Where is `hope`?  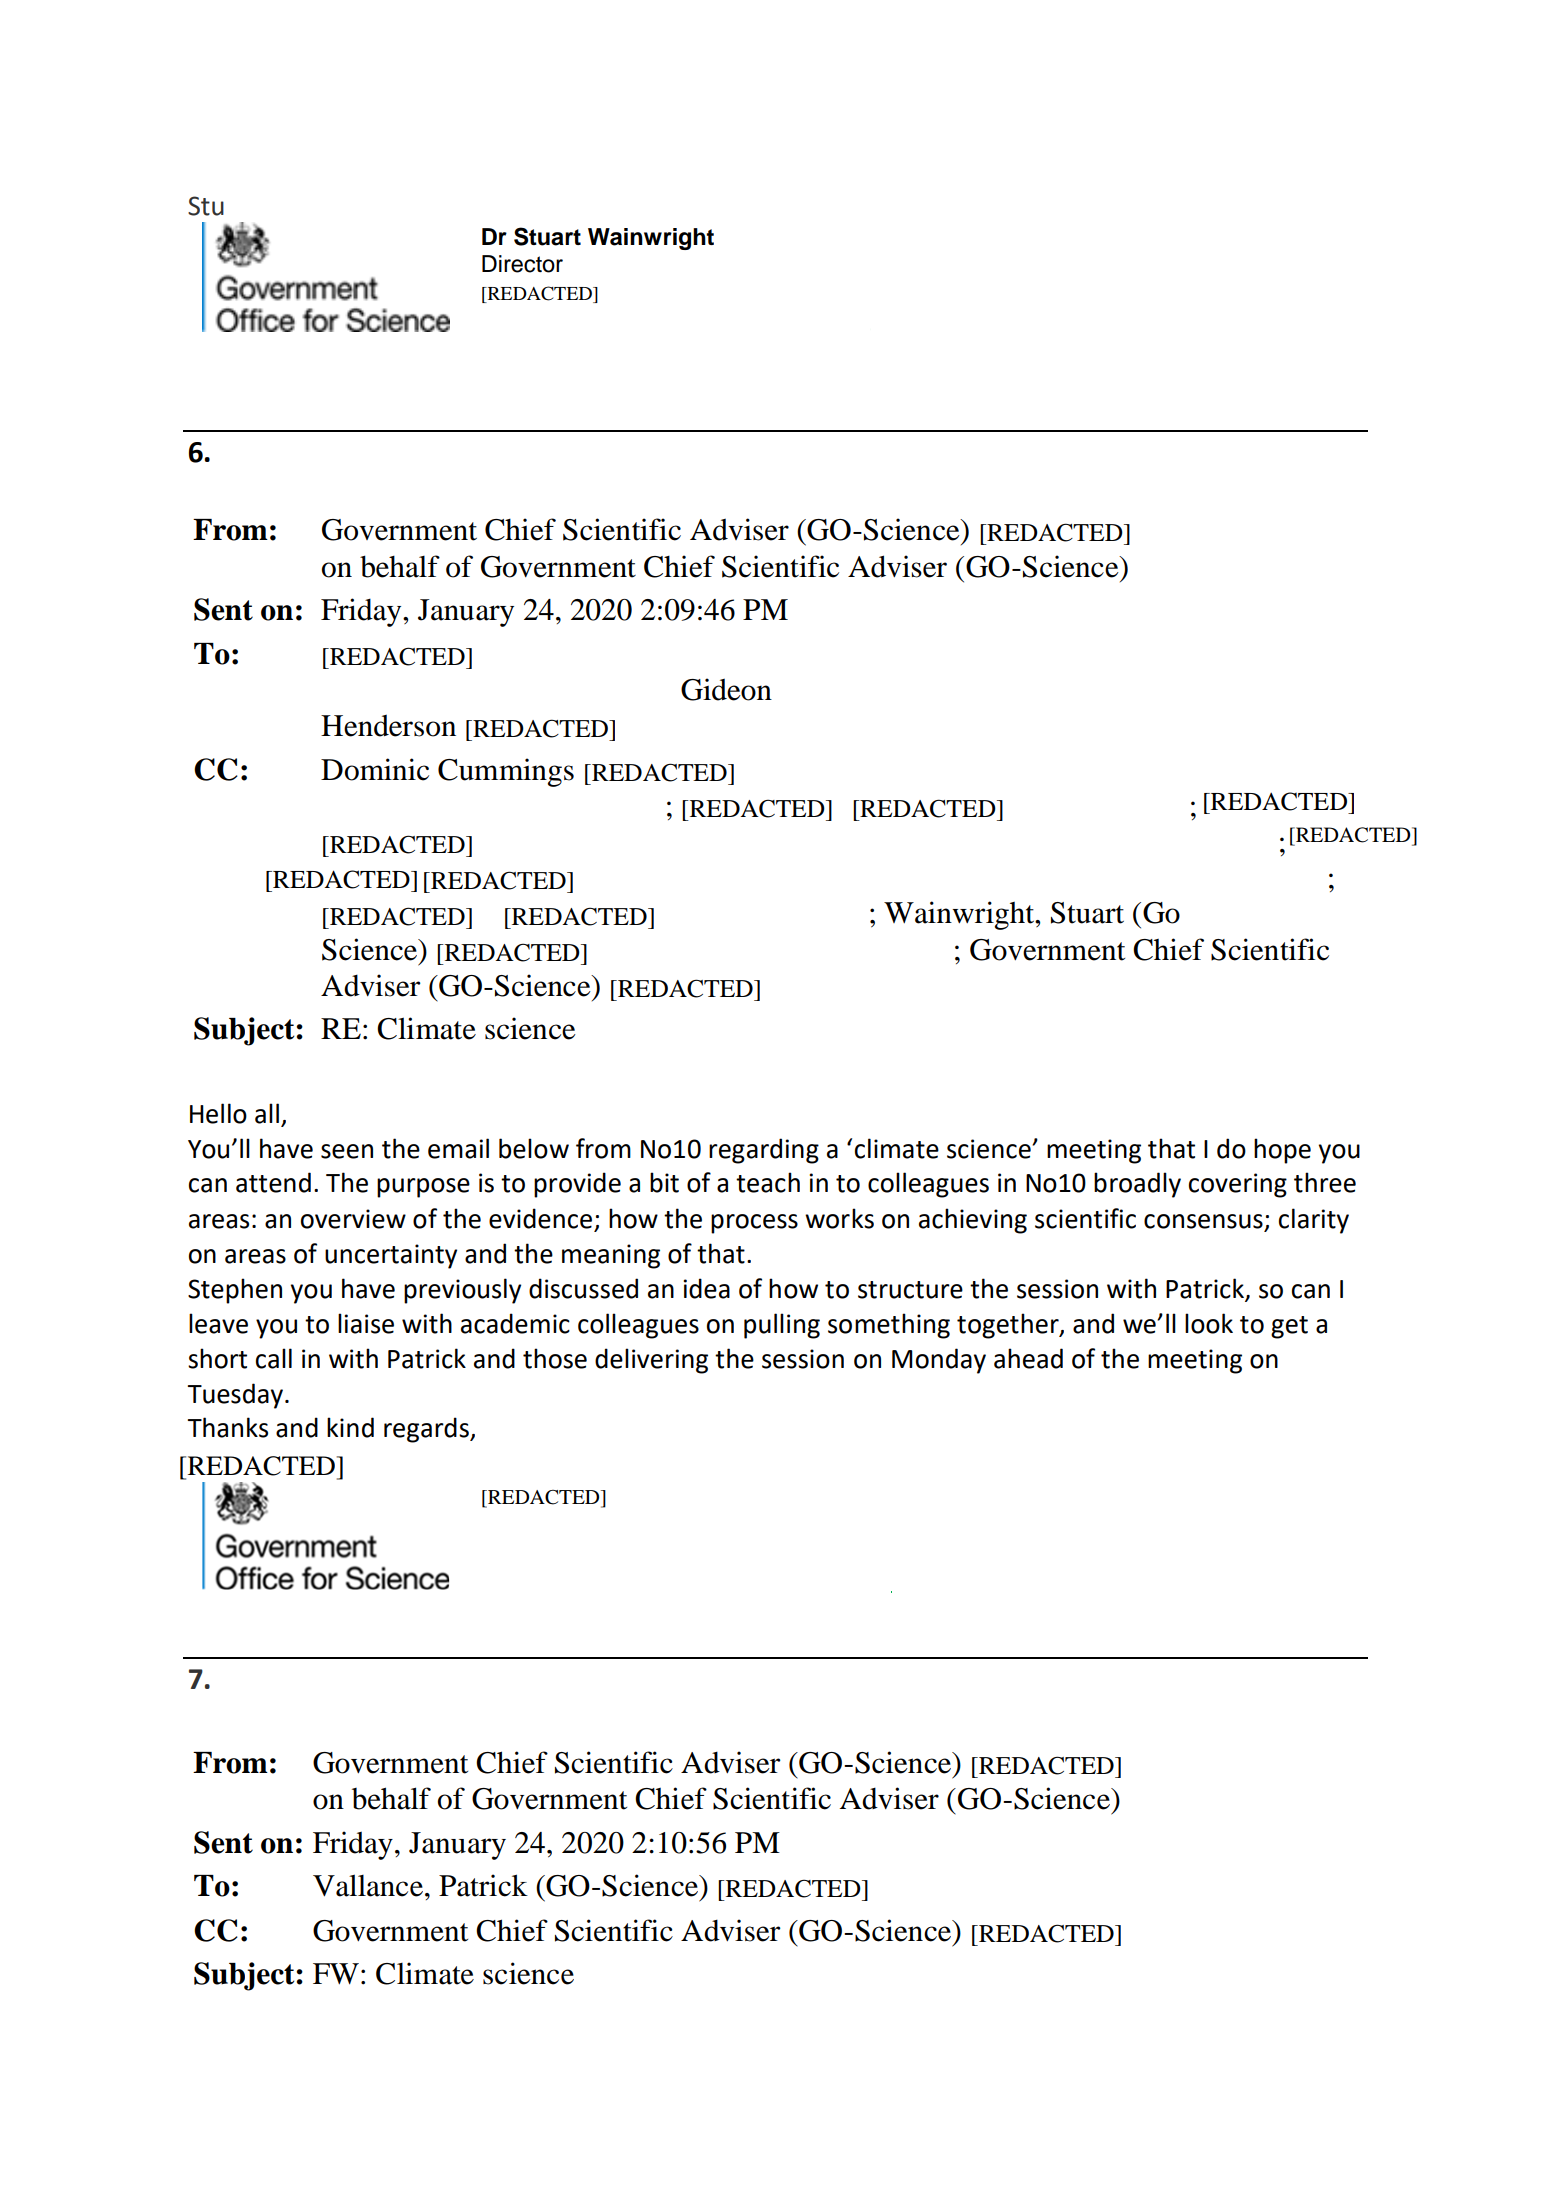 hope is located at coordinates (1282, 1151).
